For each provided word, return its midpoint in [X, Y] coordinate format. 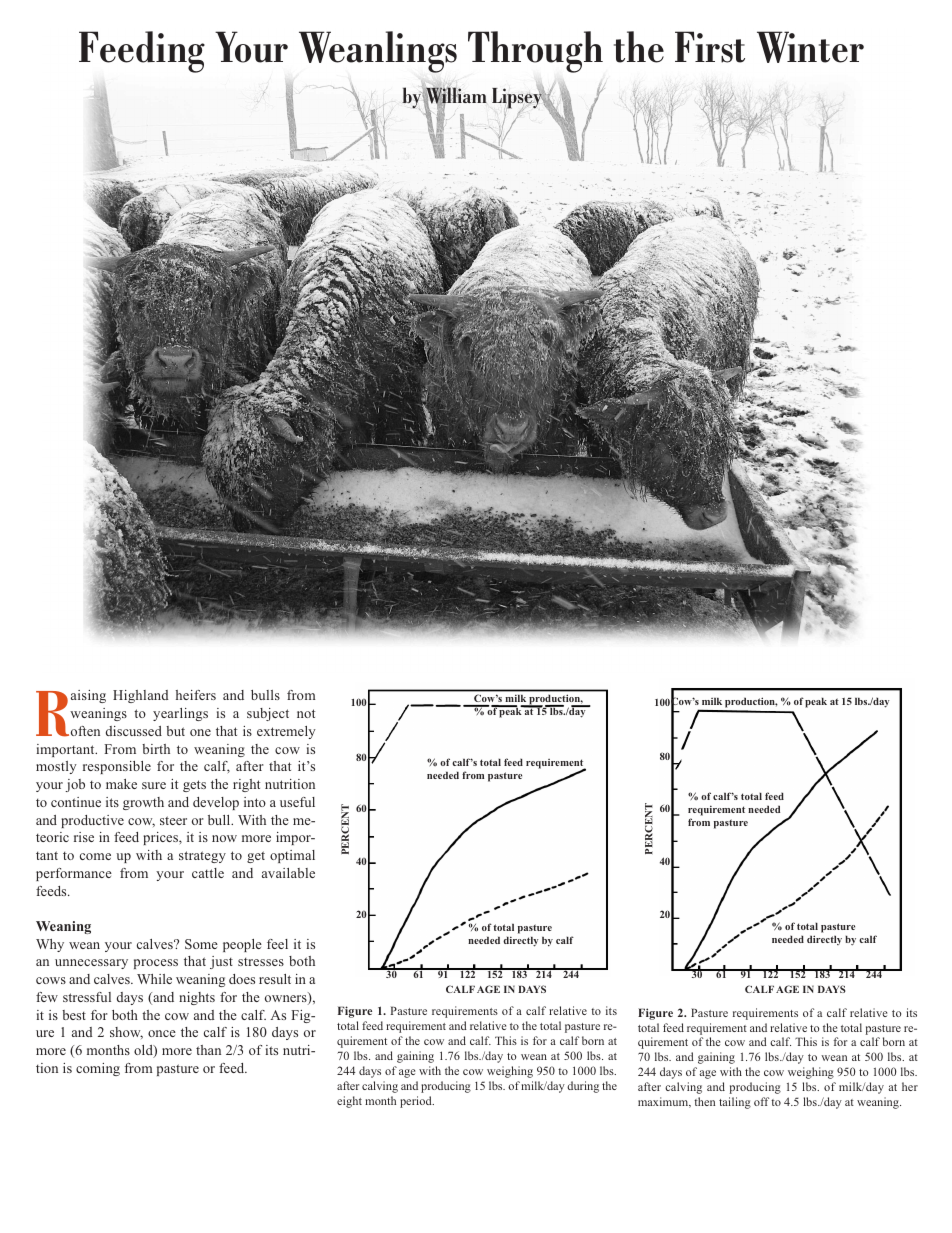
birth [156, 749]
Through [535, 52]
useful [297, 802]
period [417, 1102]
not [306, 713]
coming [98, 1069]
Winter [810, 47]
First [710, 47]
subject [268, 714]
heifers [196, 695]
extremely [286, 732]
